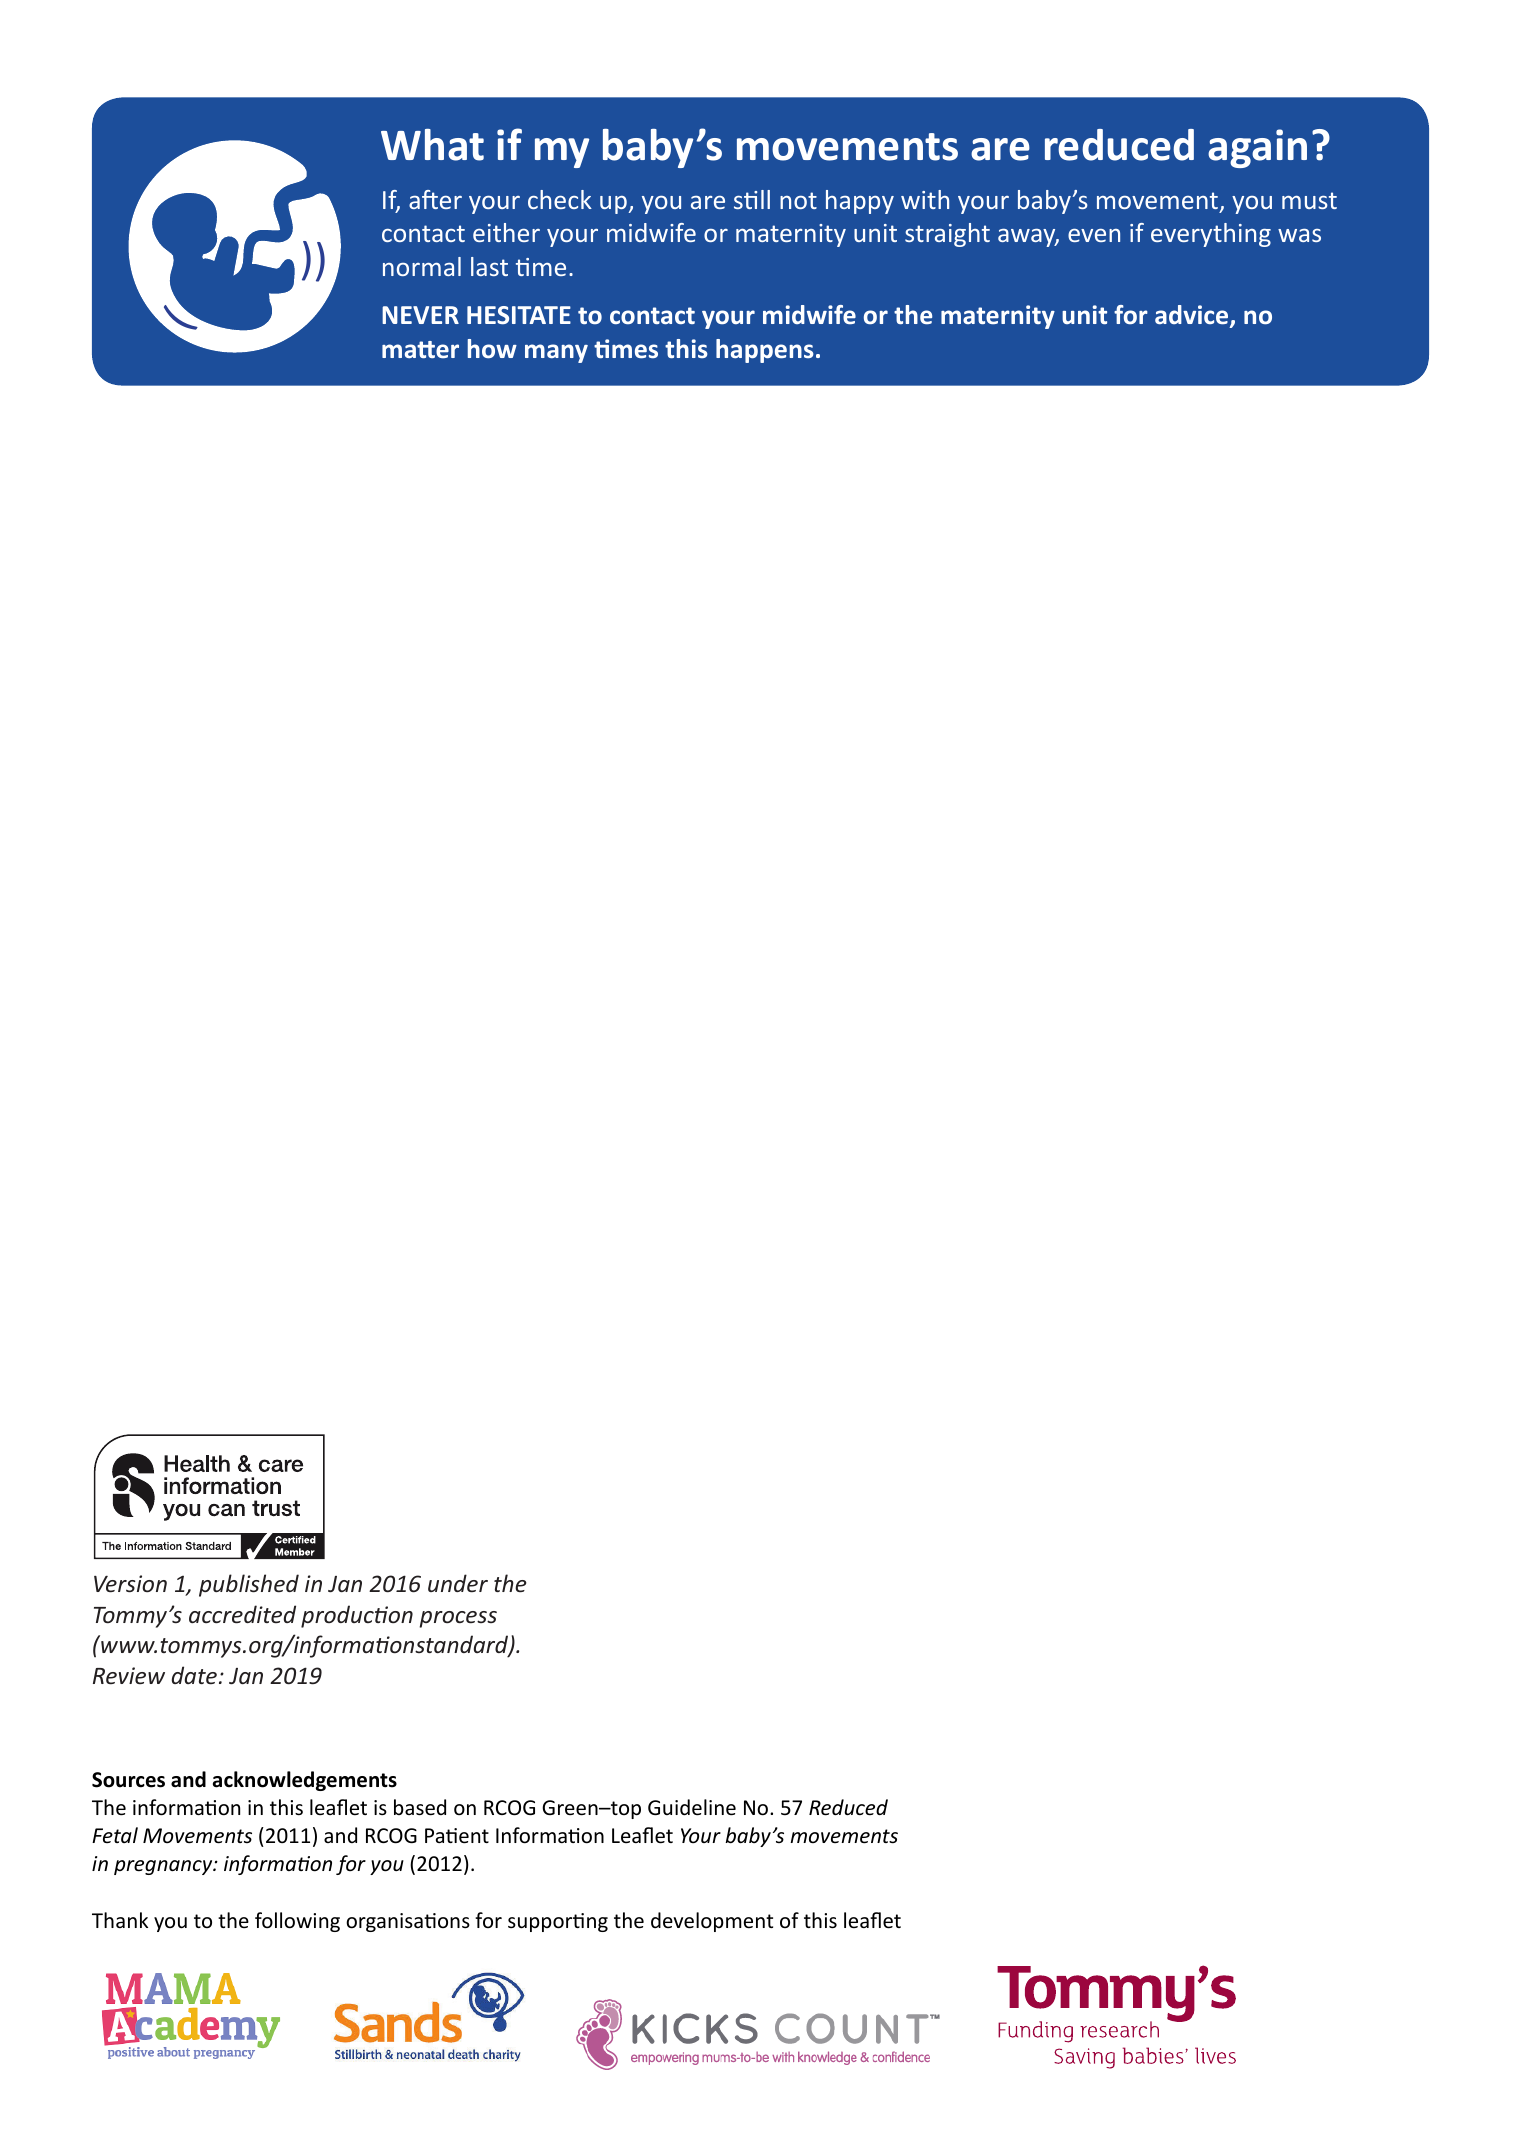 This page has width=1521, height=2151. Describe the element at coordinates (297, 1922) in the page. I see `following` at that location.
